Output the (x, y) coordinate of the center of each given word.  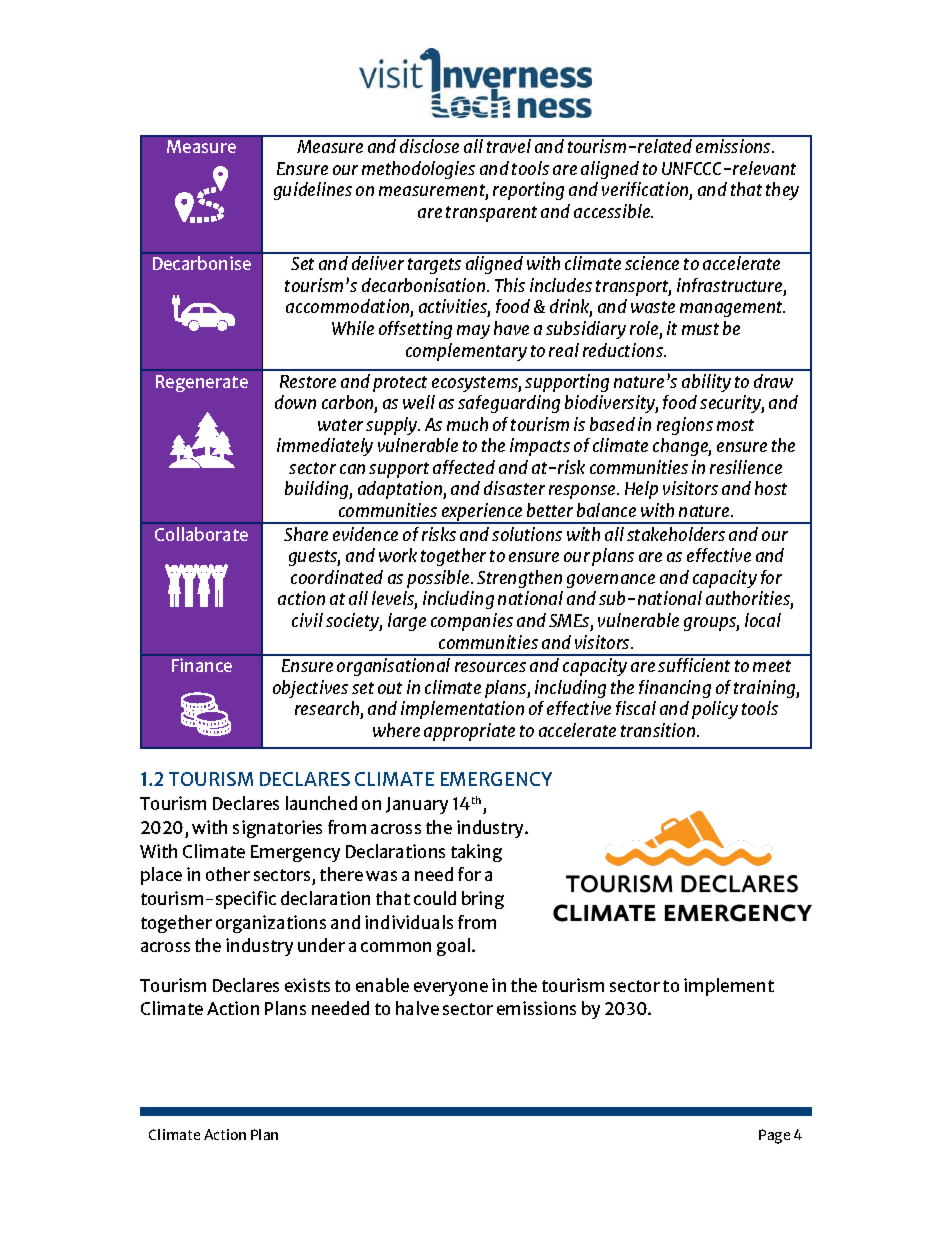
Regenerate (202, 383)
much (467, 424)
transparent (491, 214)
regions (685, 426)
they (782, 191)
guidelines (313, 191)
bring (483, 900)
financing (675, 689)
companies (472, 622)
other (228, 874)
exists (307, 985)
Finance (202, 665)
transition (659, 730)
